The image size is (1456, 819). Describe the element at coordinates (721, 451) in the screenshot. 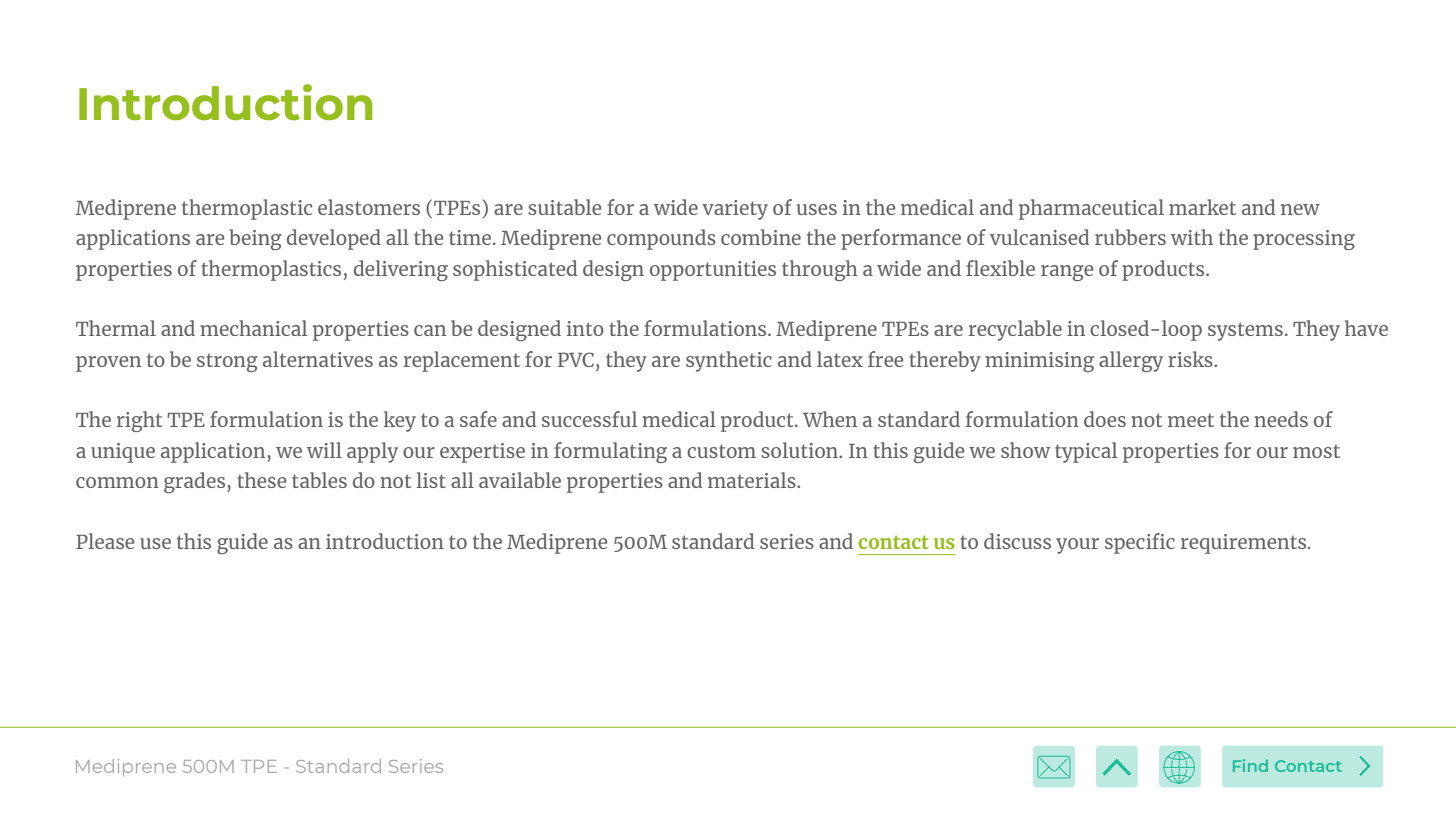

I see `custom` at that location.
